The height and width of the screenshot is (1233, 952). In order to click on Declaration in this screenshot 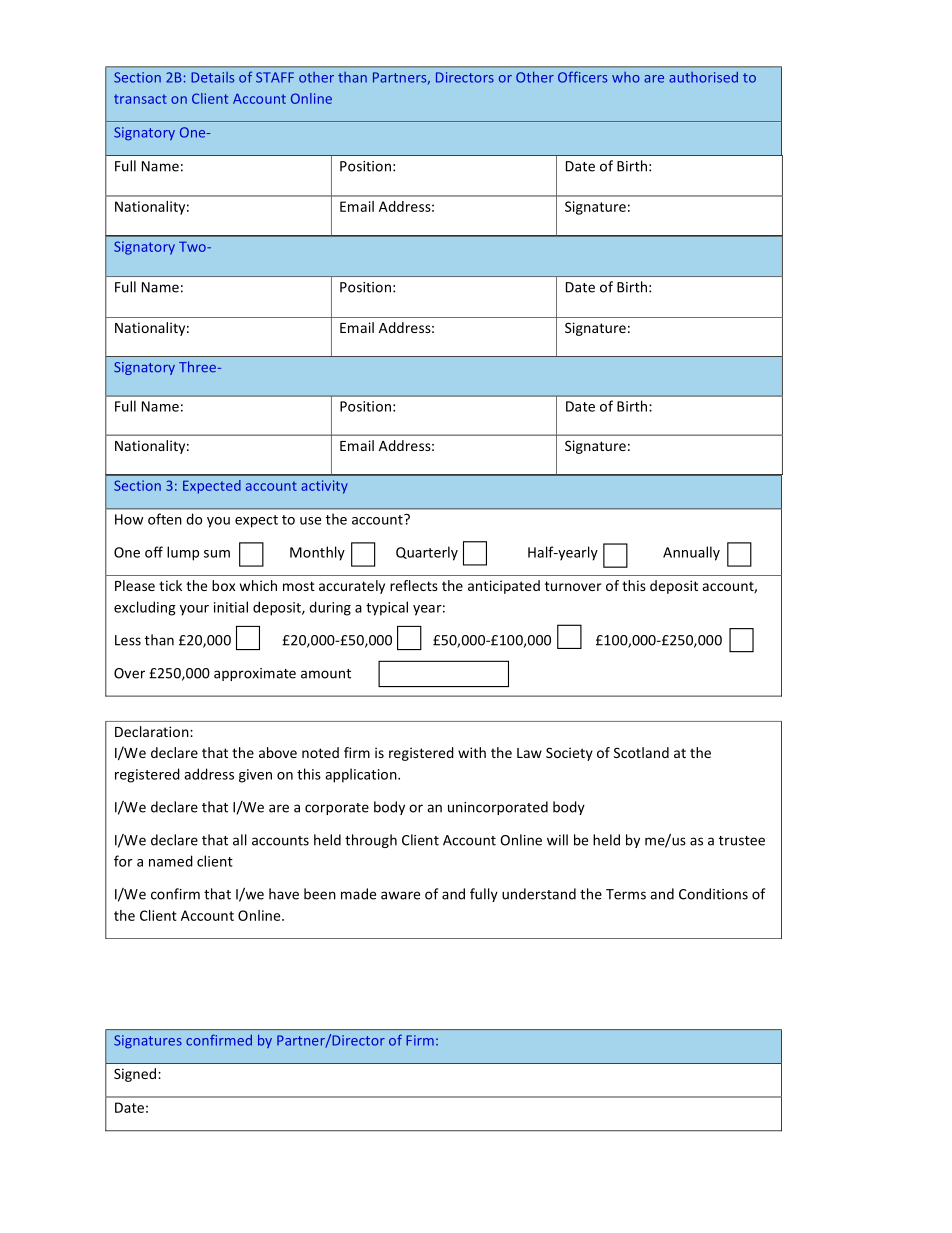, I will do `click(153, 731)`.
